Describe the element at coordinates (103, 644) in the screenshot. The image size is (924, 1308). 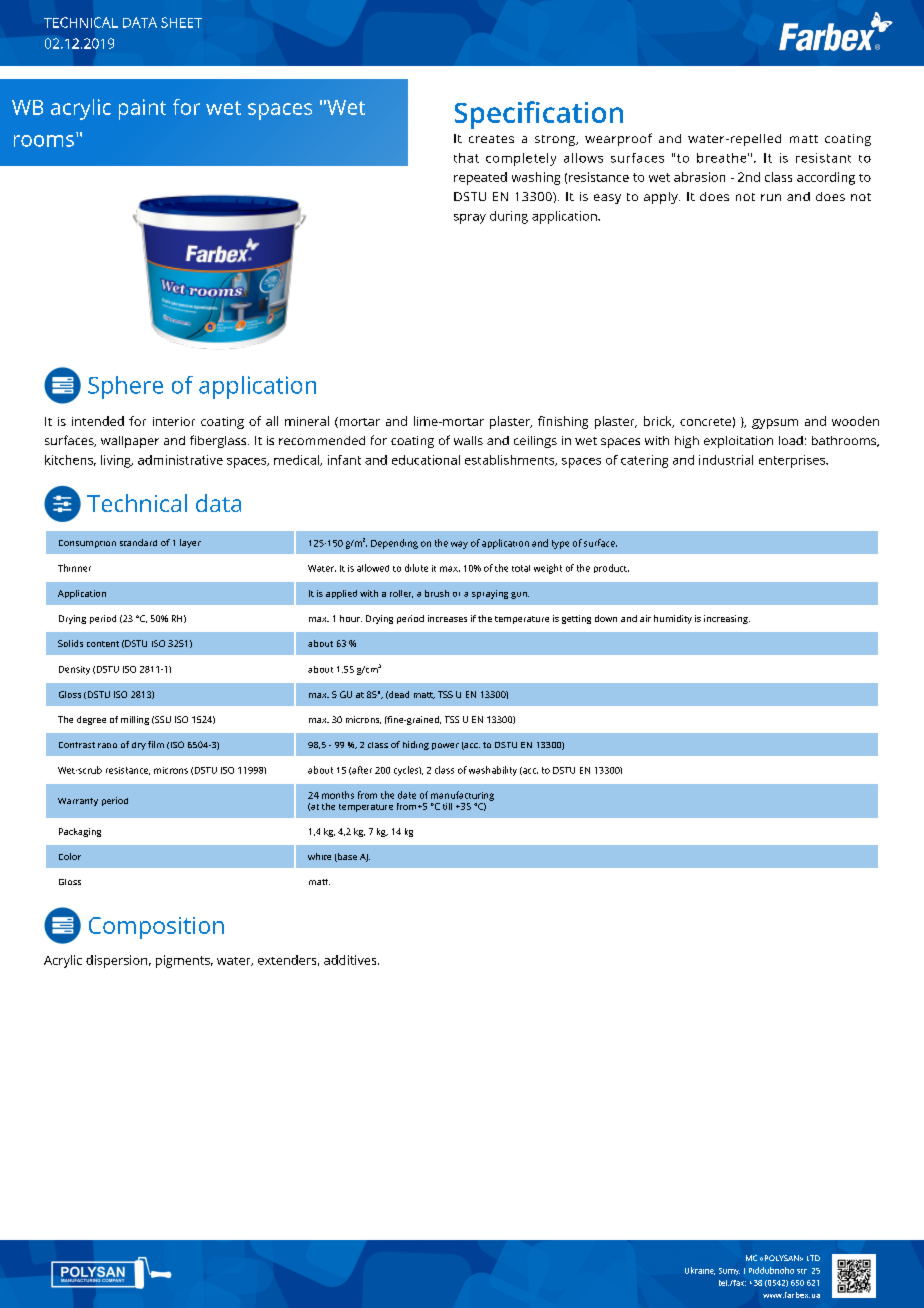
I see `content` at that location.
